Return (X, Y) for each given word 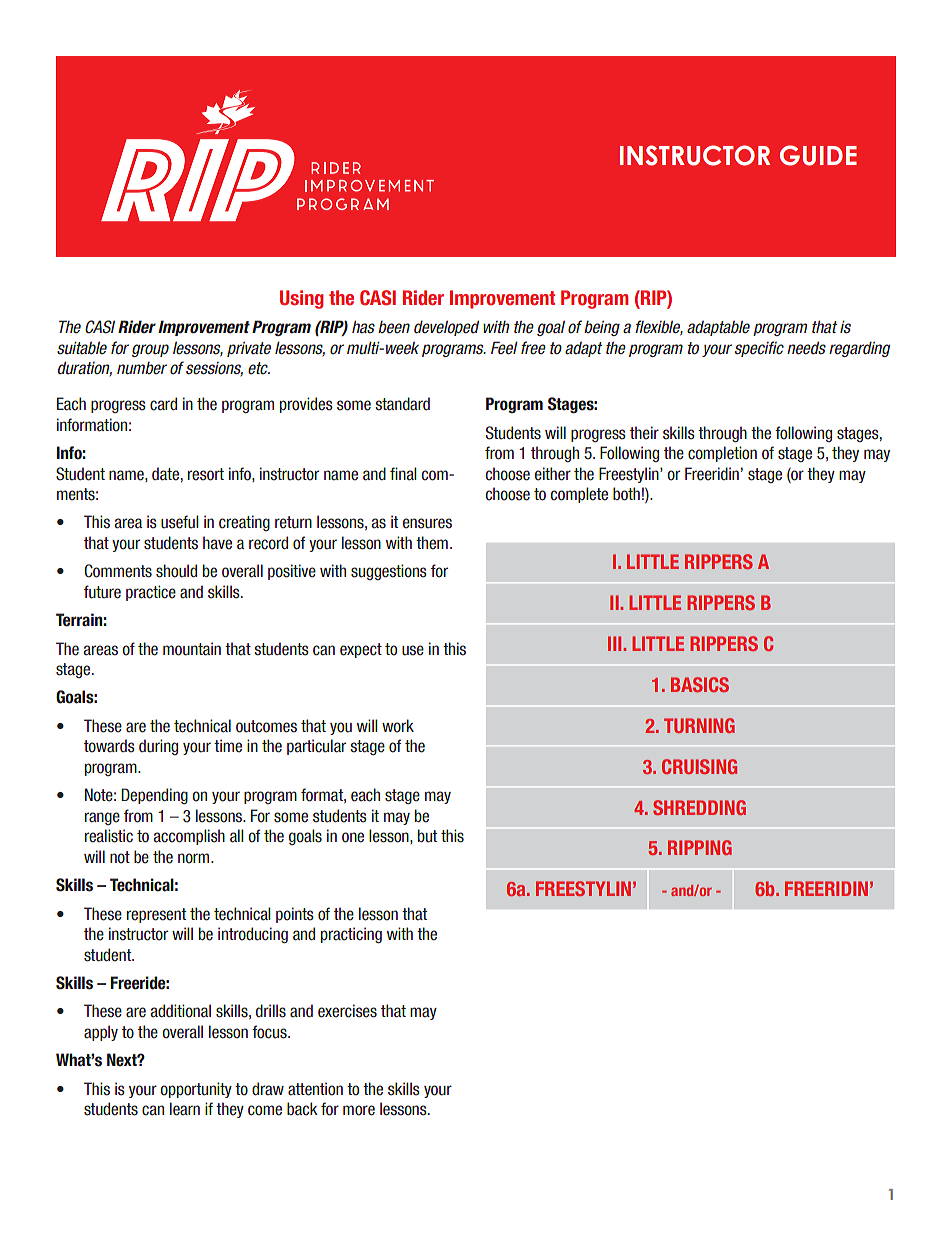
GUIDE (818, 155)
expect (361, 650)
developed (446, 328)
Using (301, 299)
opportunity (196, 1090)
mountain (192, 649)
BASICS (700, 684)
